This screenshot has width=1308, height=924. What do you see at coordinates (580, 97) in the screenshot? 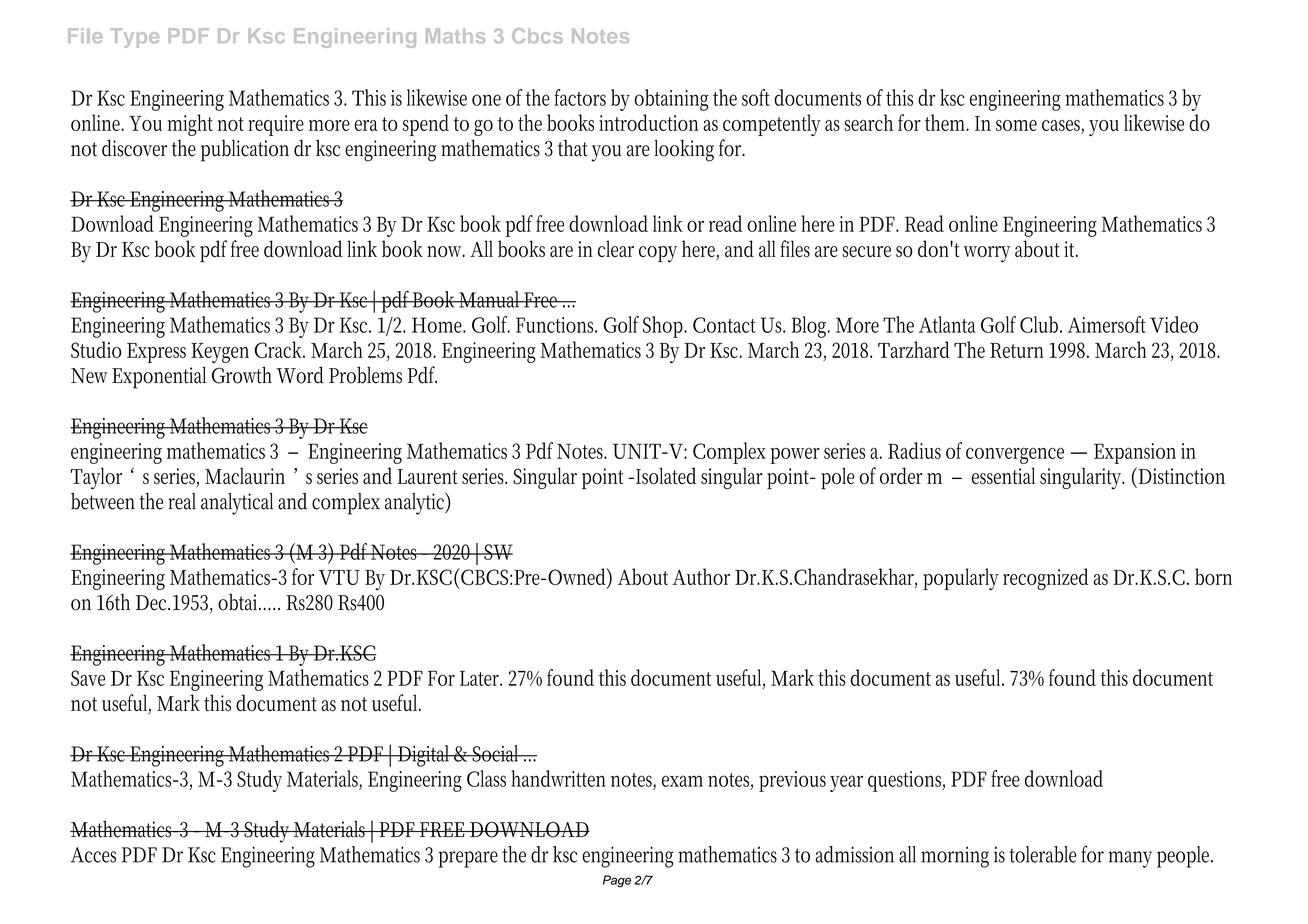
I see `factors` at bounding box center [580, 97].
